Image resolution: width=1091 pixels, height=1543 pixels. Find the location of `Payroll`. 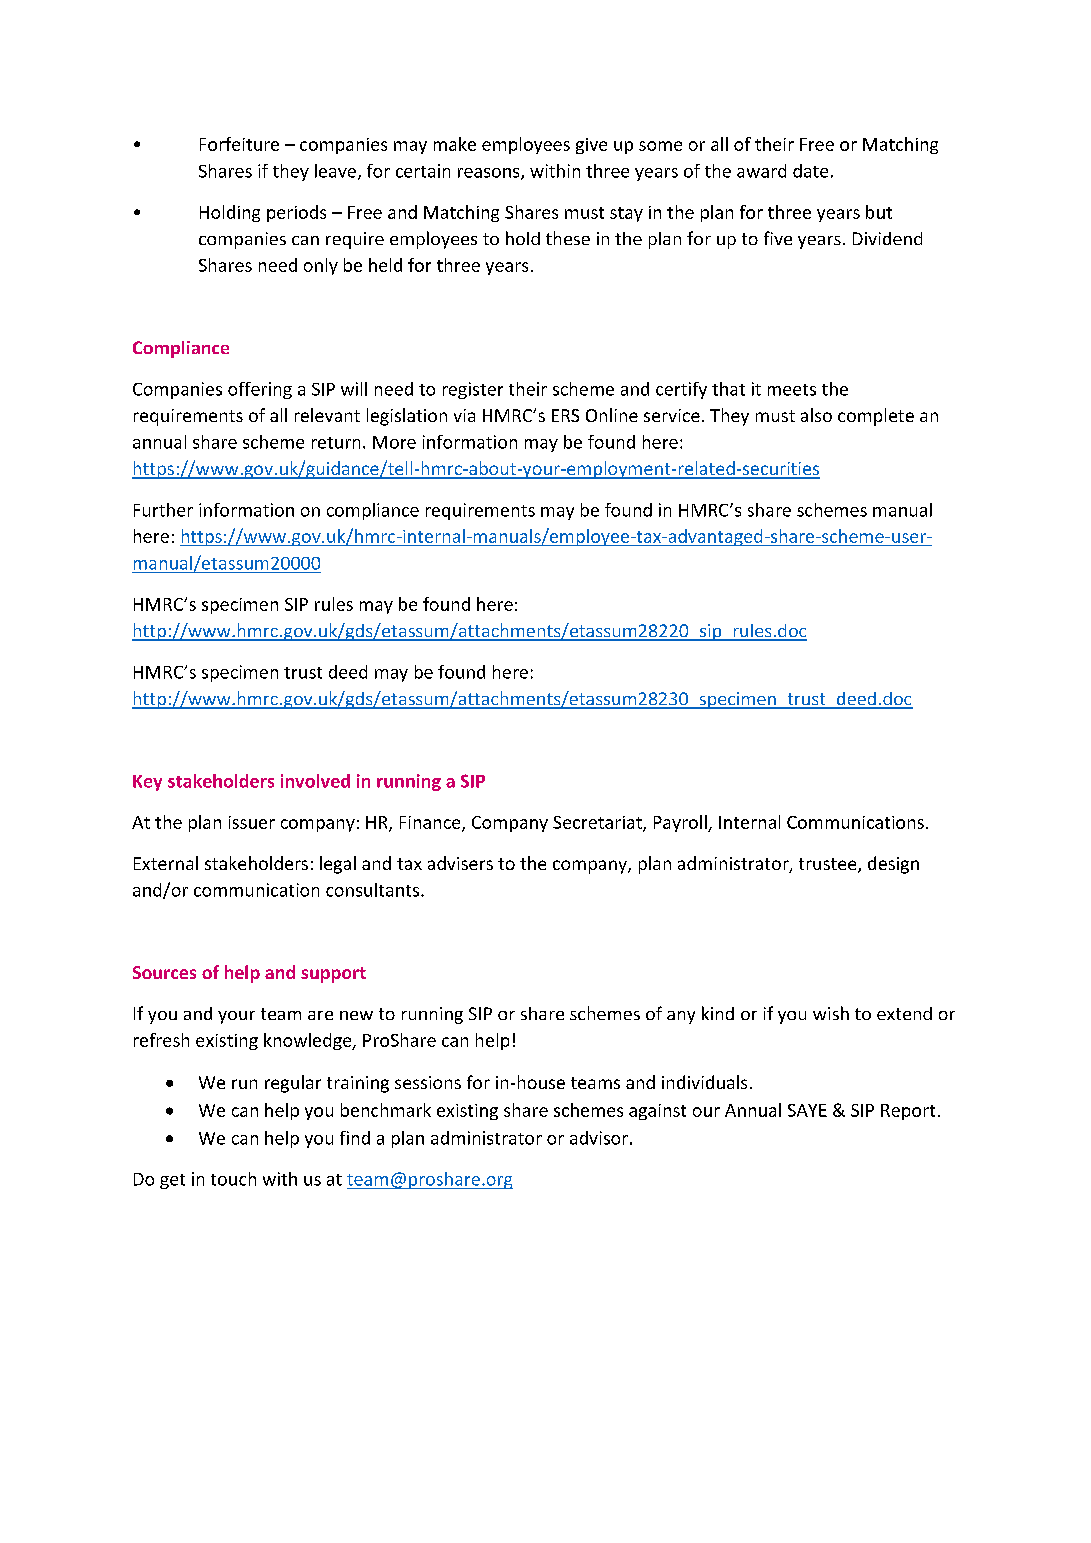

Payroll is located at coordinates (681, 823).
